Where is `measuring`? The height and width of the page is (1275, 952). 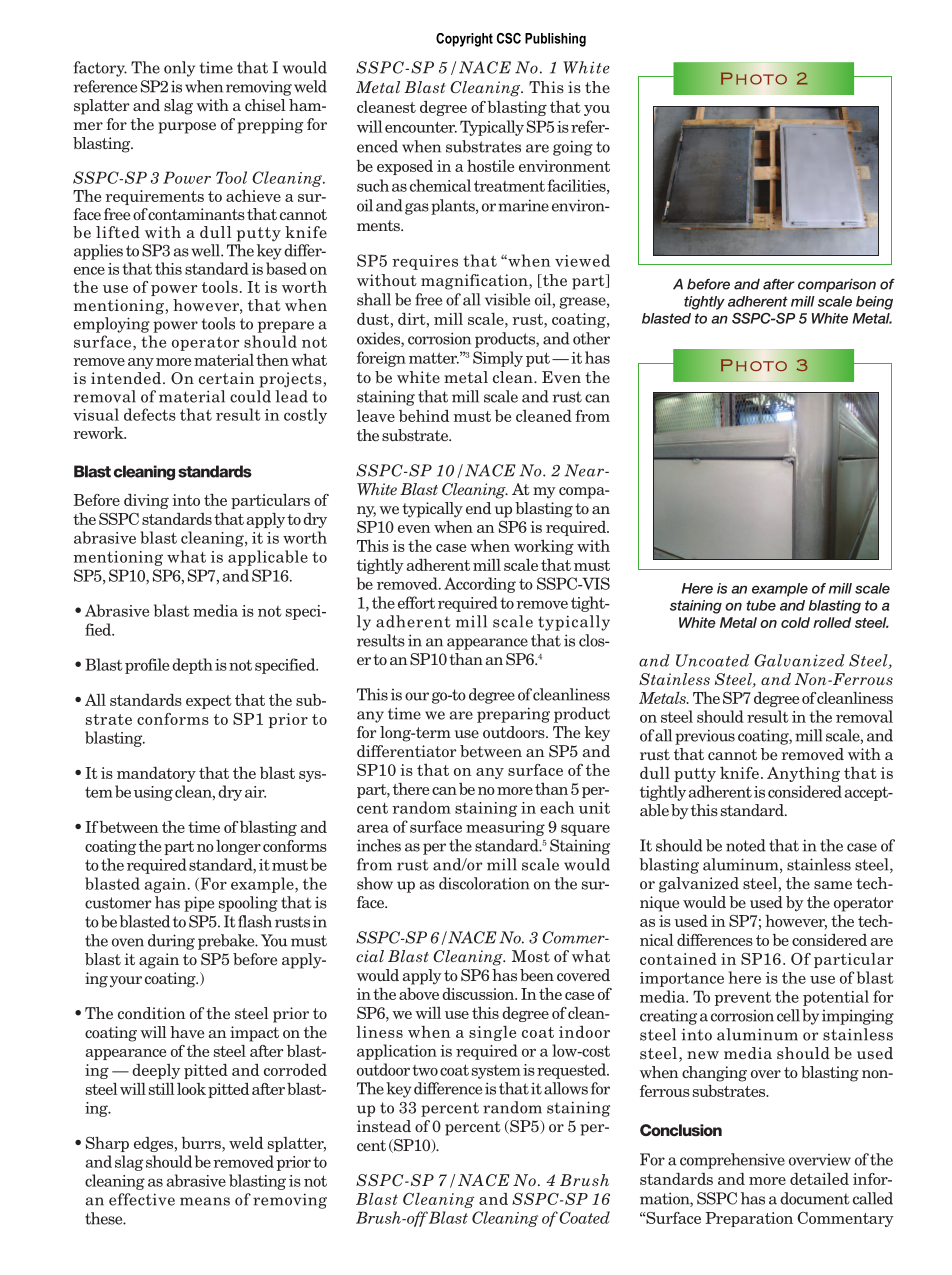
measuring is located at coordinates (505, 828).
